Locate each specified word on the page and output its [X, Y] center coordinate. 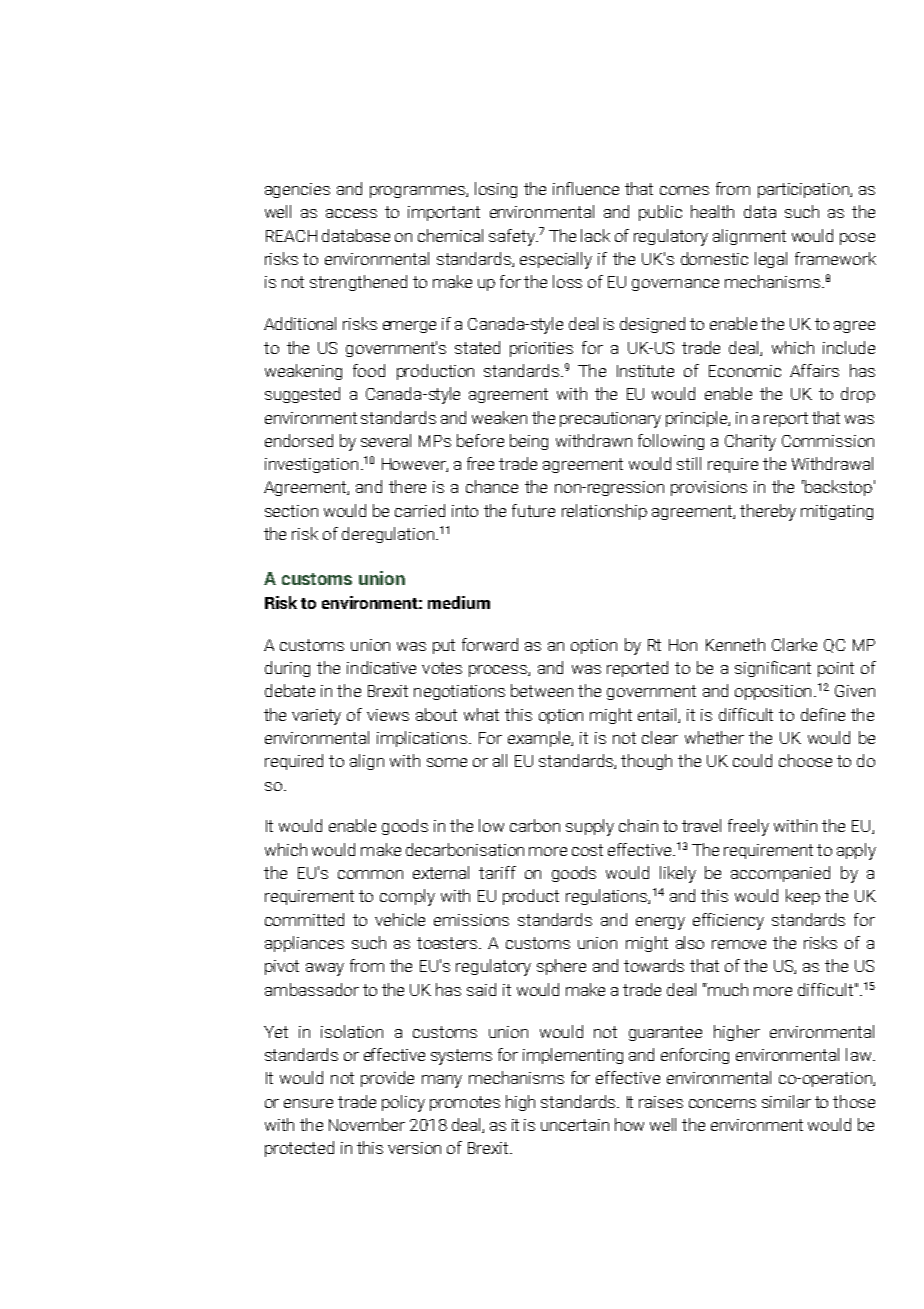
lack [595, 235]
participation [804, 190]
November [367, 1124]
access [351, 213]
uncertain [575, 1125]
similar [786, 1101]
